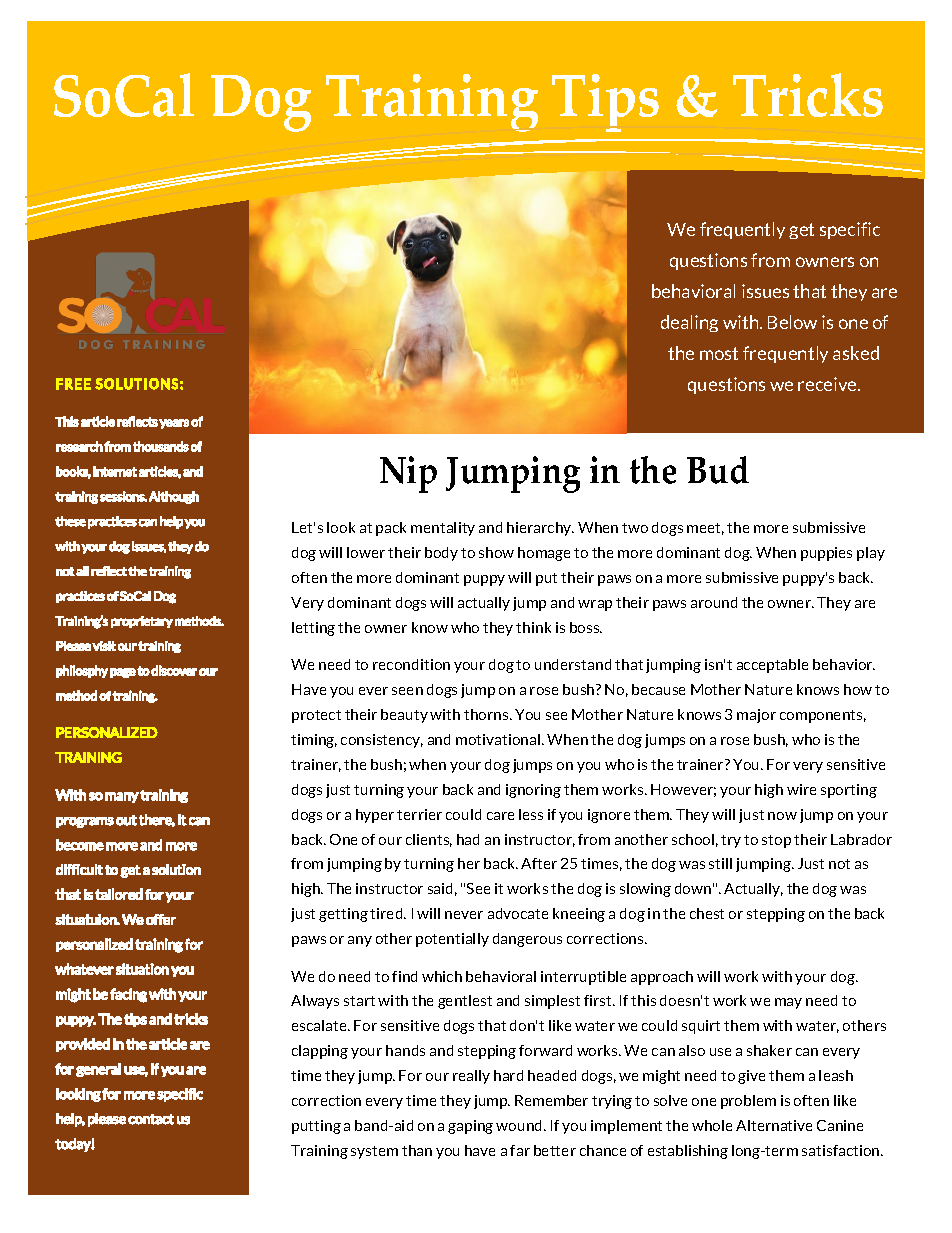 This screenshot has width=952, height=1233. I want to click on contact, so click(151, 1119).
